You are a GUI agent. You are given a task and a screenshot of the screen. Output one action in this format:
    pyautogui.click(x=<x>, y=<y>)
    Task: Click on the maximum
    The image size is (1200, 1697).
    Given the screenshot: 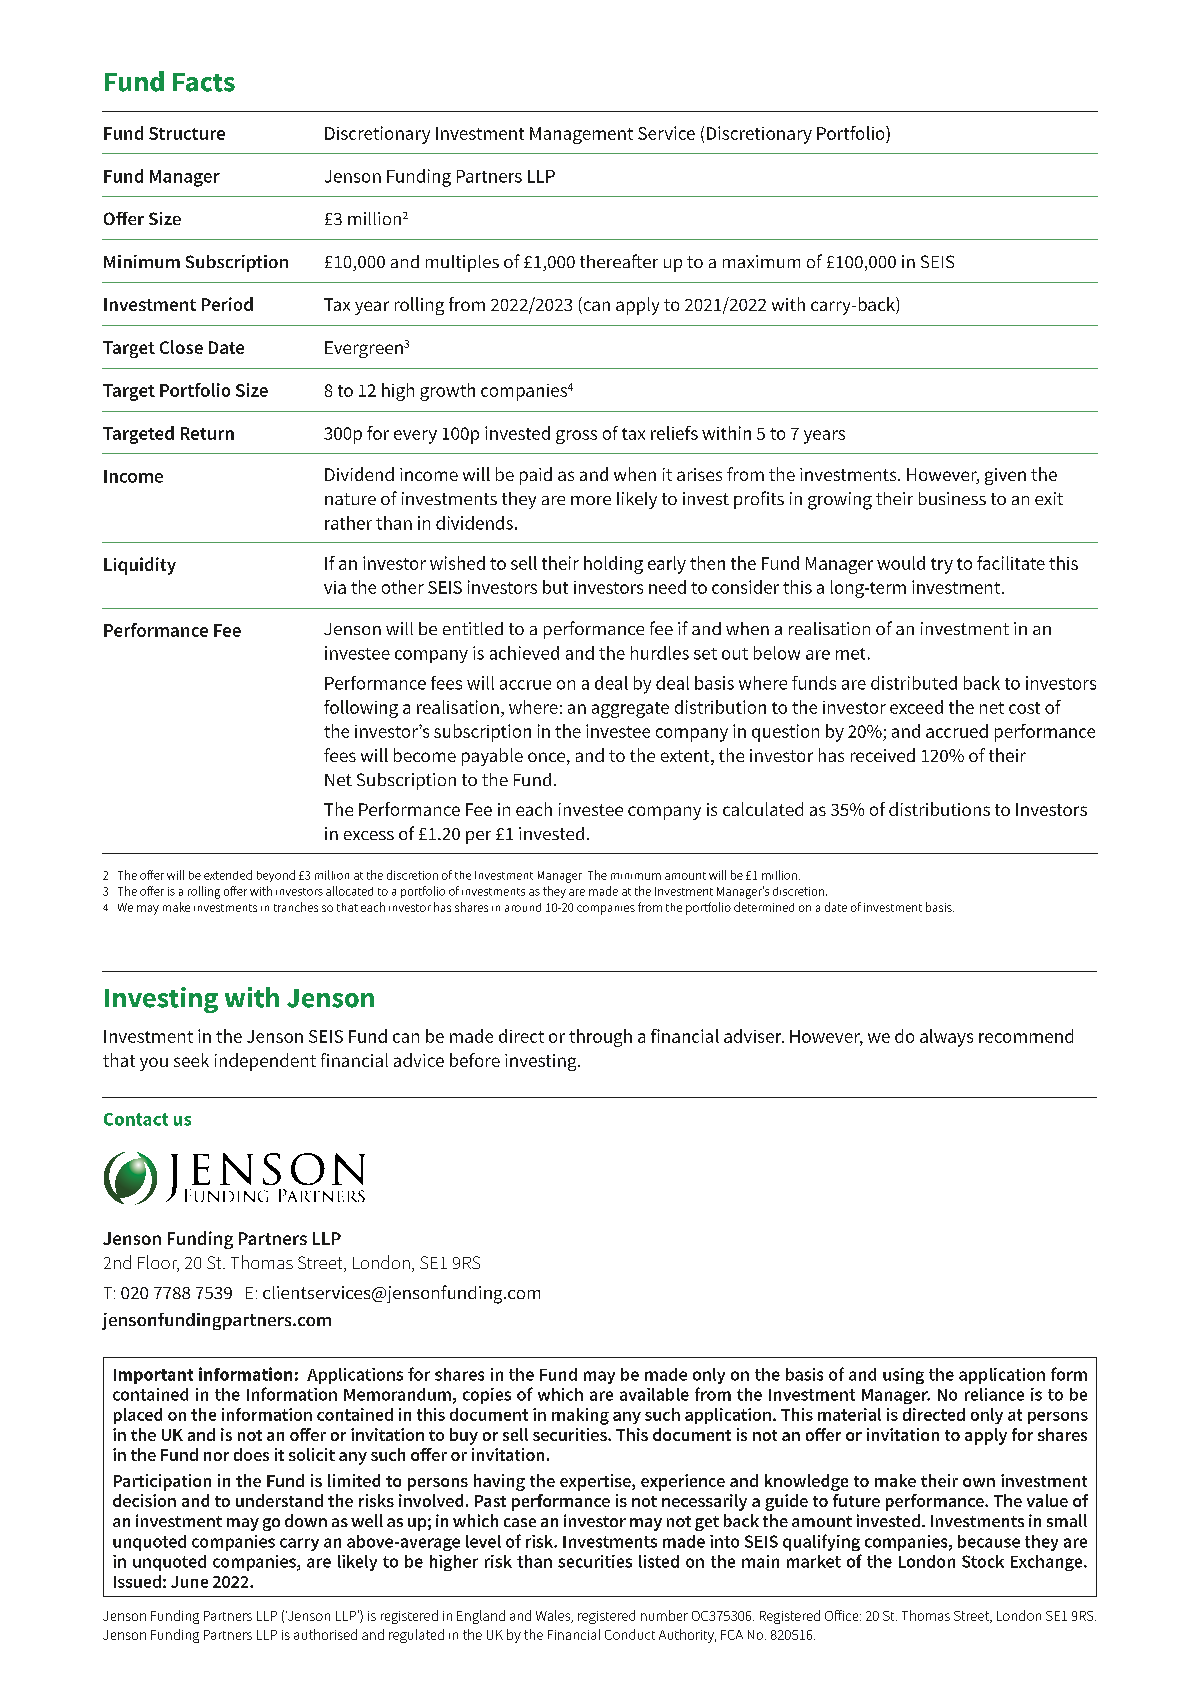 What is the action you would take?
    pyautogui.click(x=761, y=261)
